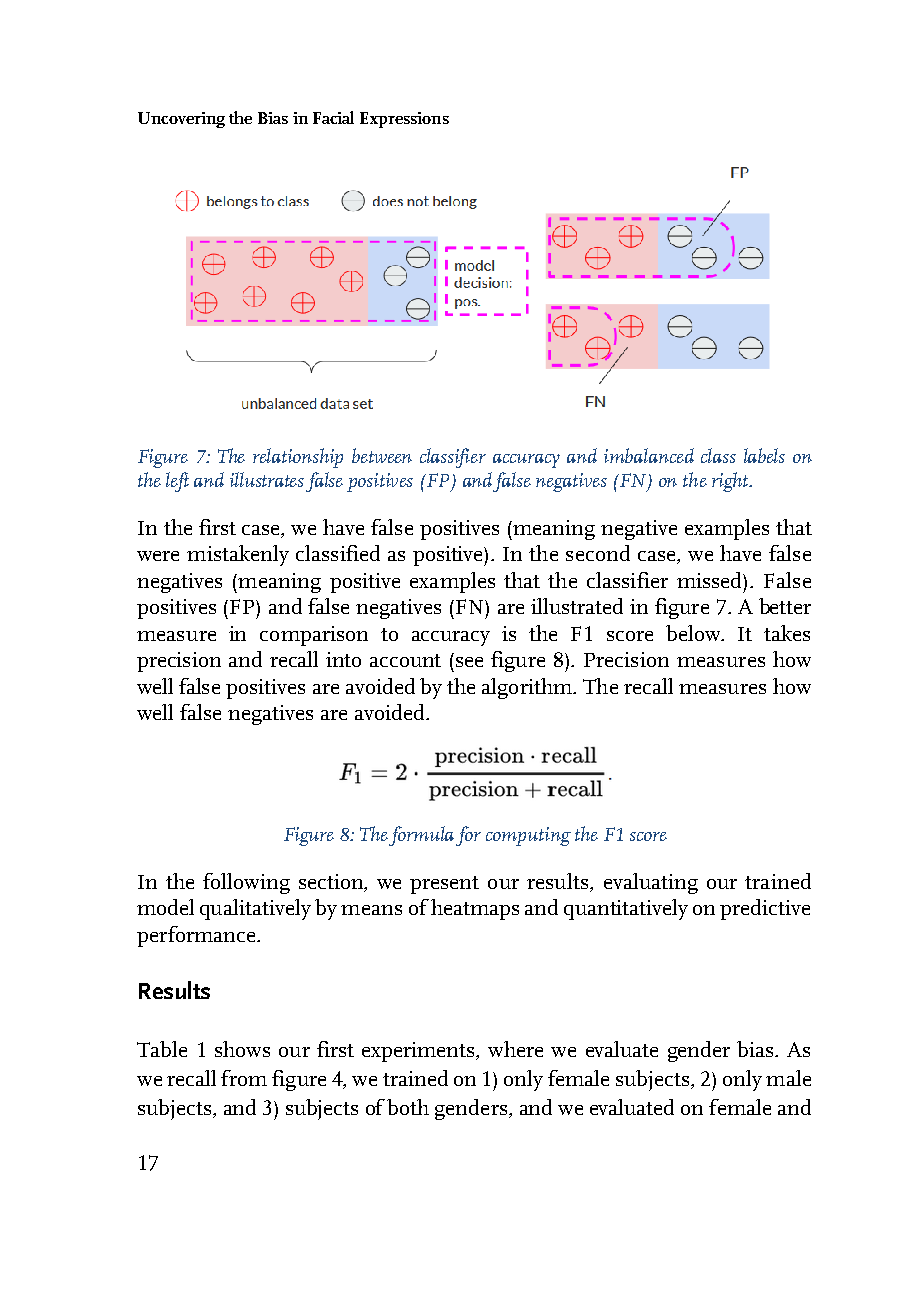  I want to click on where, so click(515, 1049).
